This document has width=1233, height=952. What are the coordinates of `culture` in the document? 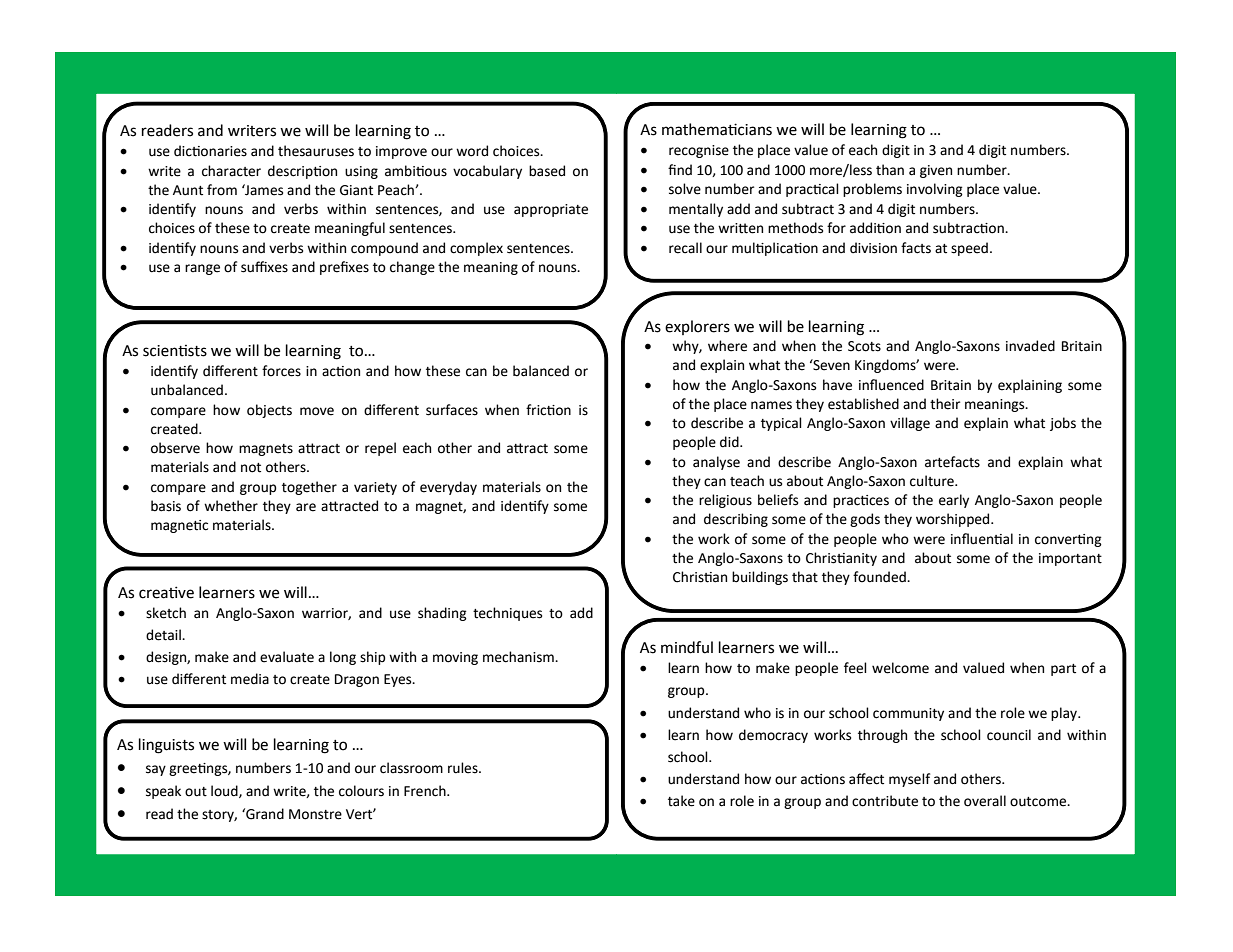 It's located at (933, 481).
